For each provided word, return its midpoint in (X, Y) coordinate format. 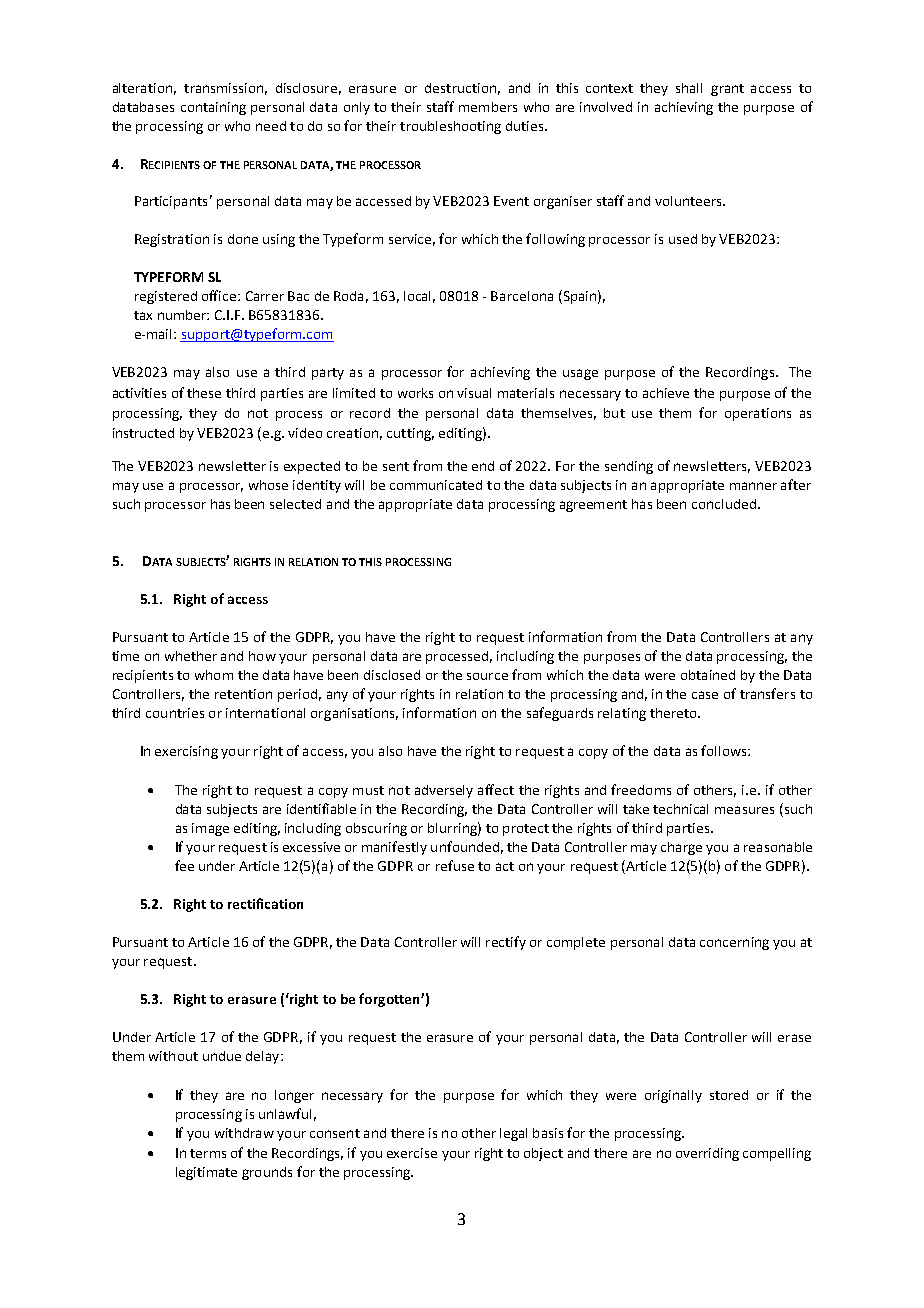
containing (213, 108)
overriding (707, 1154)
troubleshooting (450, 127)
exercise (412, 1153)
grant (727, 90)
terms (208, 1153)
